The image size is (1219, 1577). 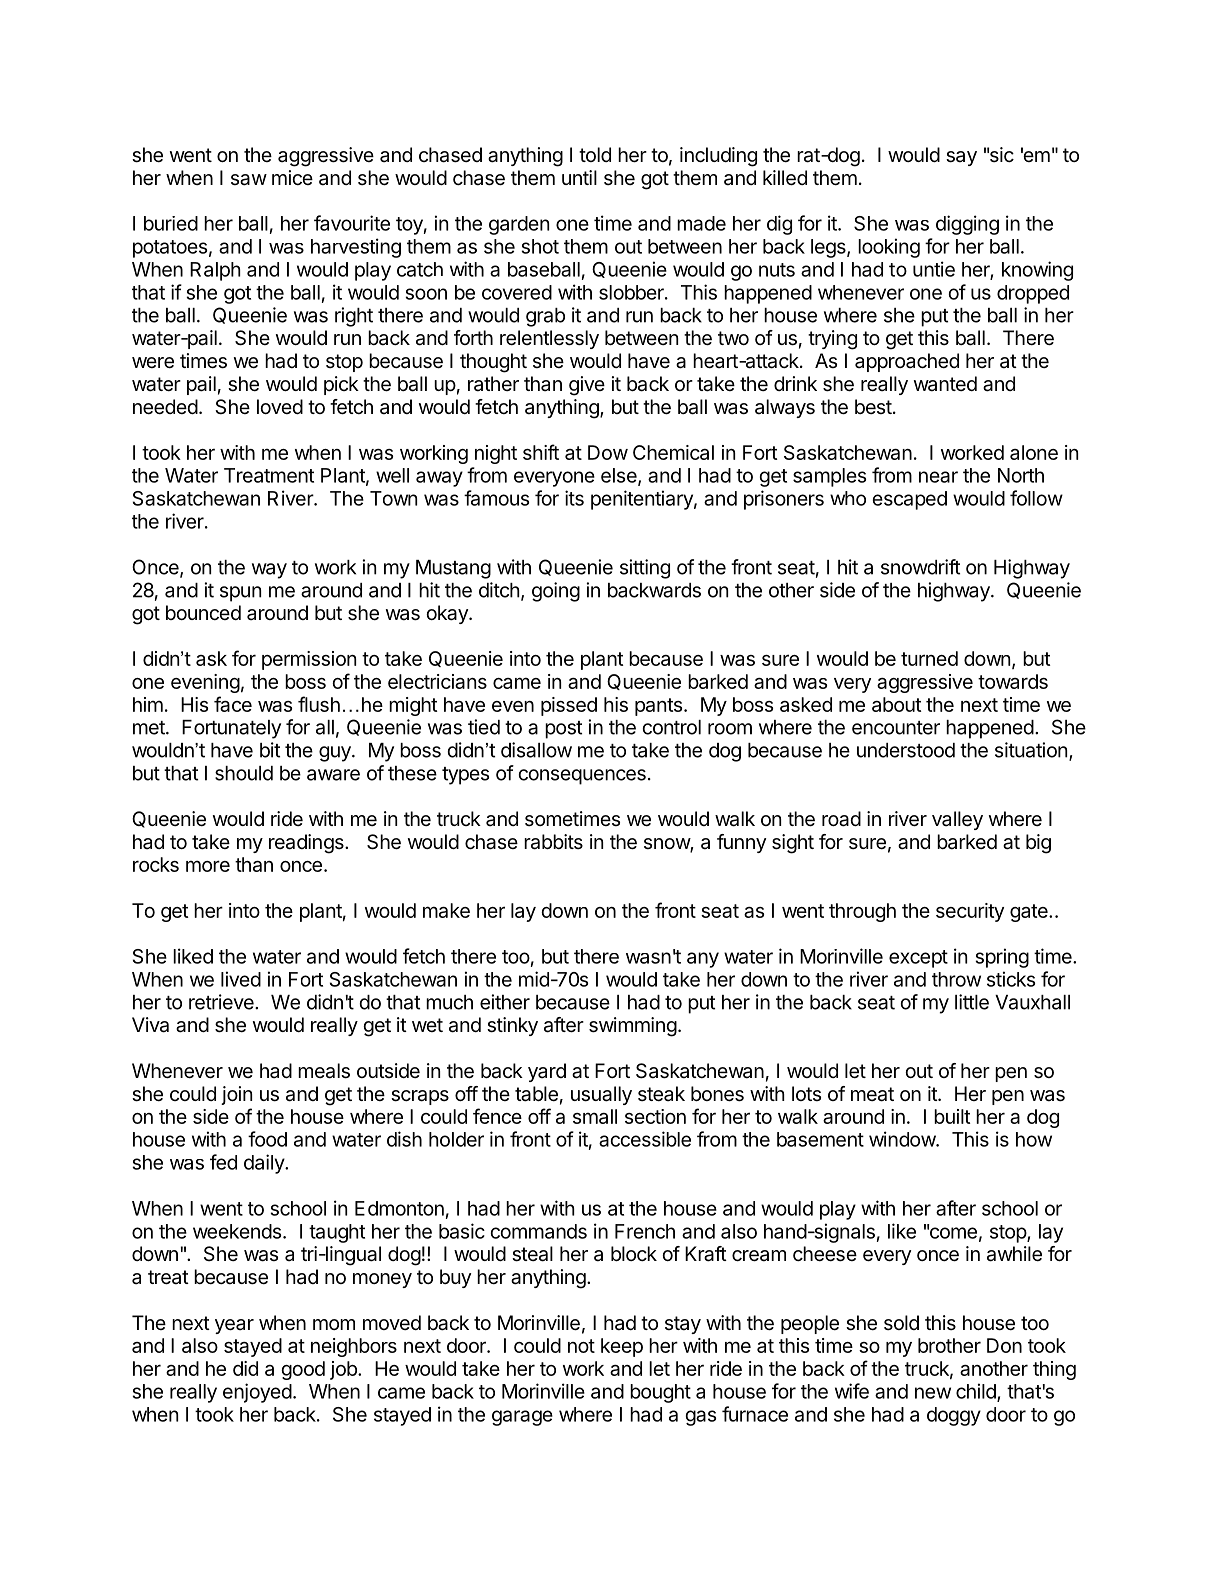 I want to click on keep, so click(x=622, y=1347).
